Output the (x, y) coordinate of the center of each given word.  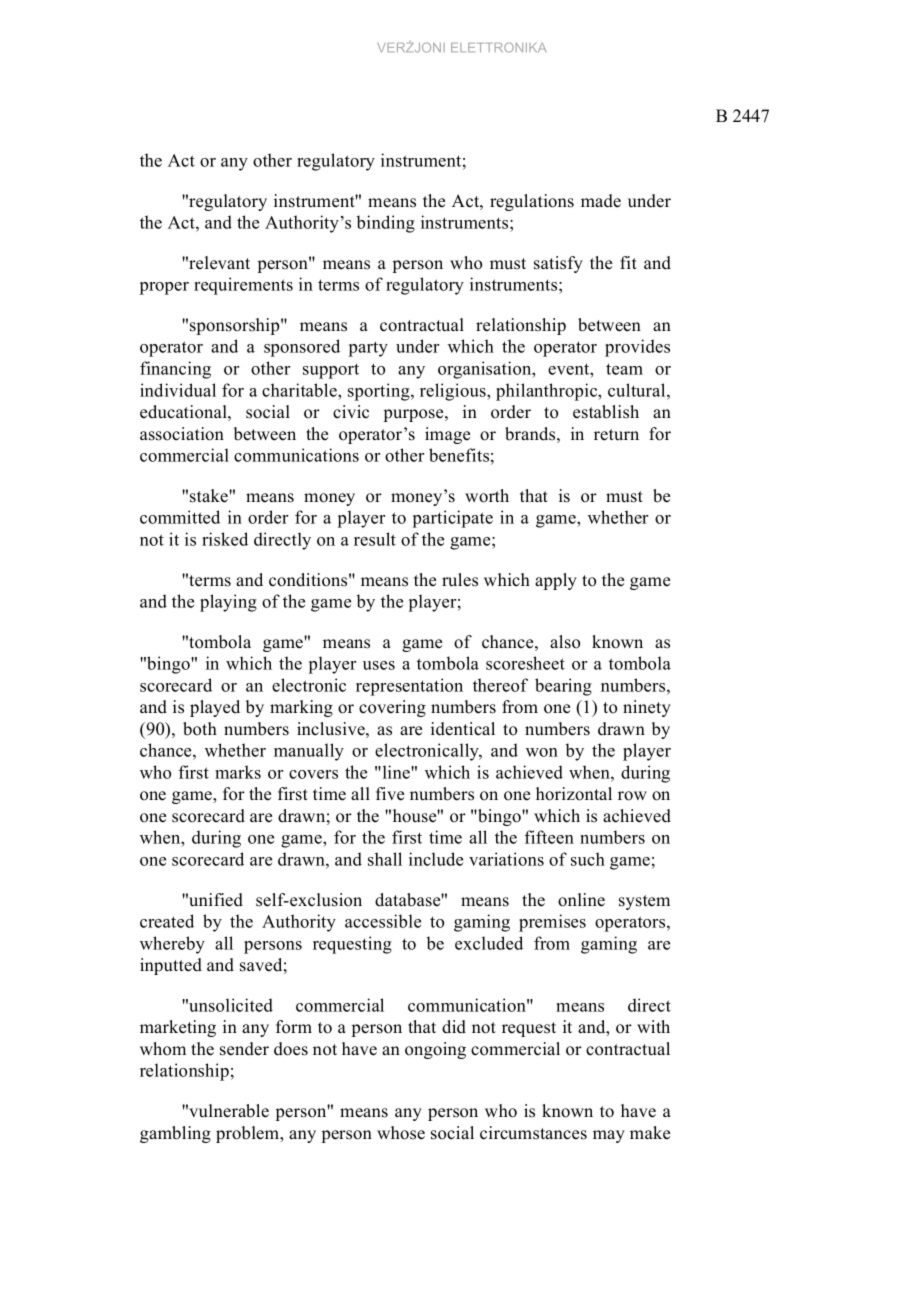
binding (385, 224)
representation (409, 687)
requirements (243, 286)
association (182, 434)
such (588, 859)
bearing (563, 687)
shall (385, 859)
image (447, 435)
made (601, 201)
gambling (175, 1134)
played (215, 708)
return (616, 435)
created (167, 921)
